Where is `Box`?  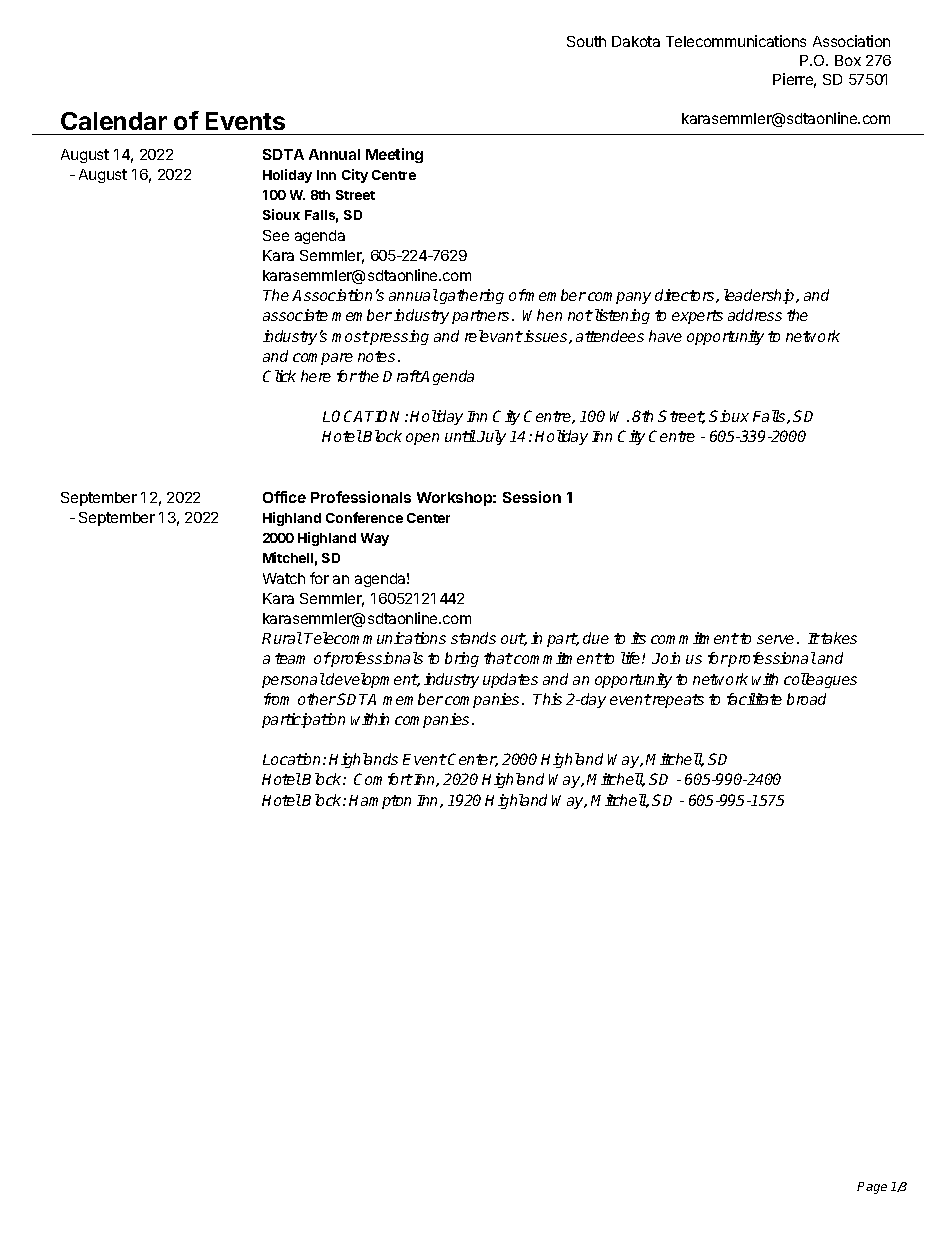 Box is located at coordinates (848, 60).
